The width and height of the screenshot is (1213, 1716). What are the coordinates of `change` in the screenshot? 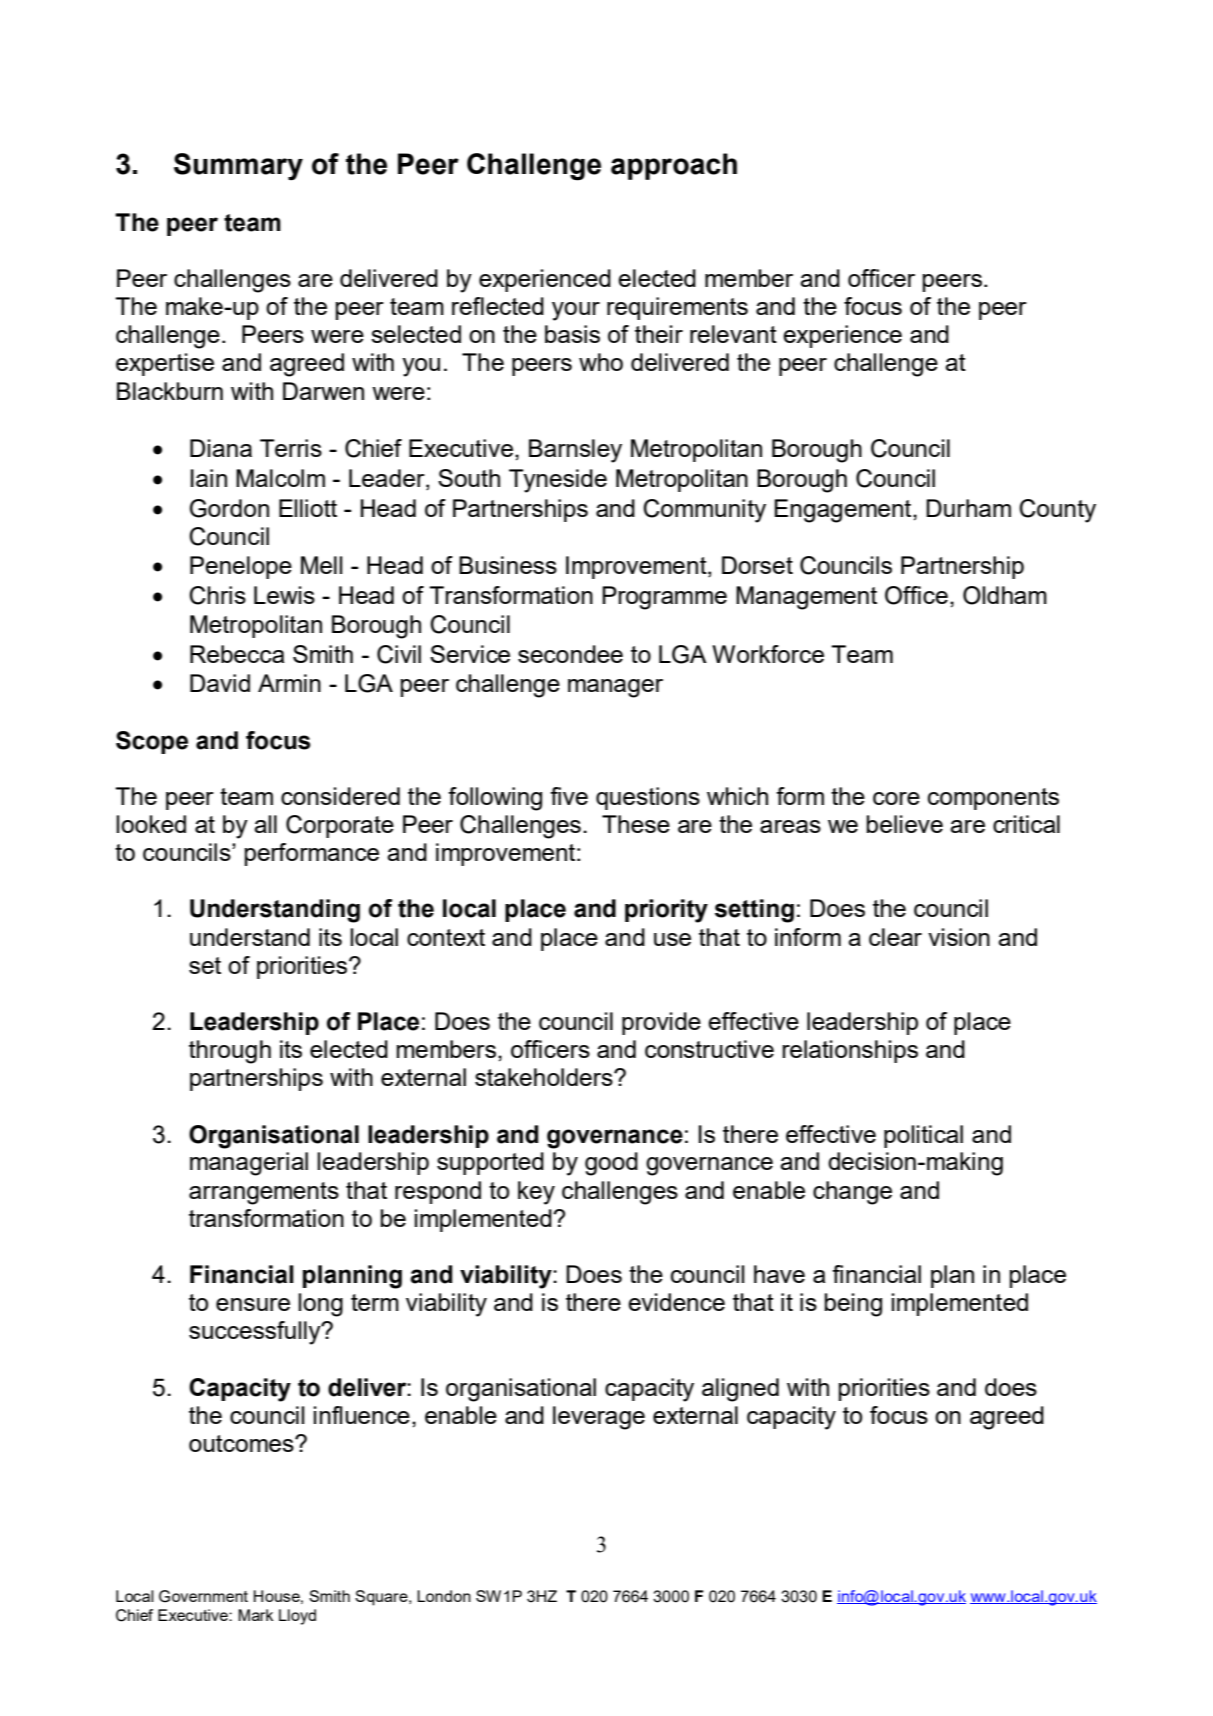 It's located at (852, 1193).
